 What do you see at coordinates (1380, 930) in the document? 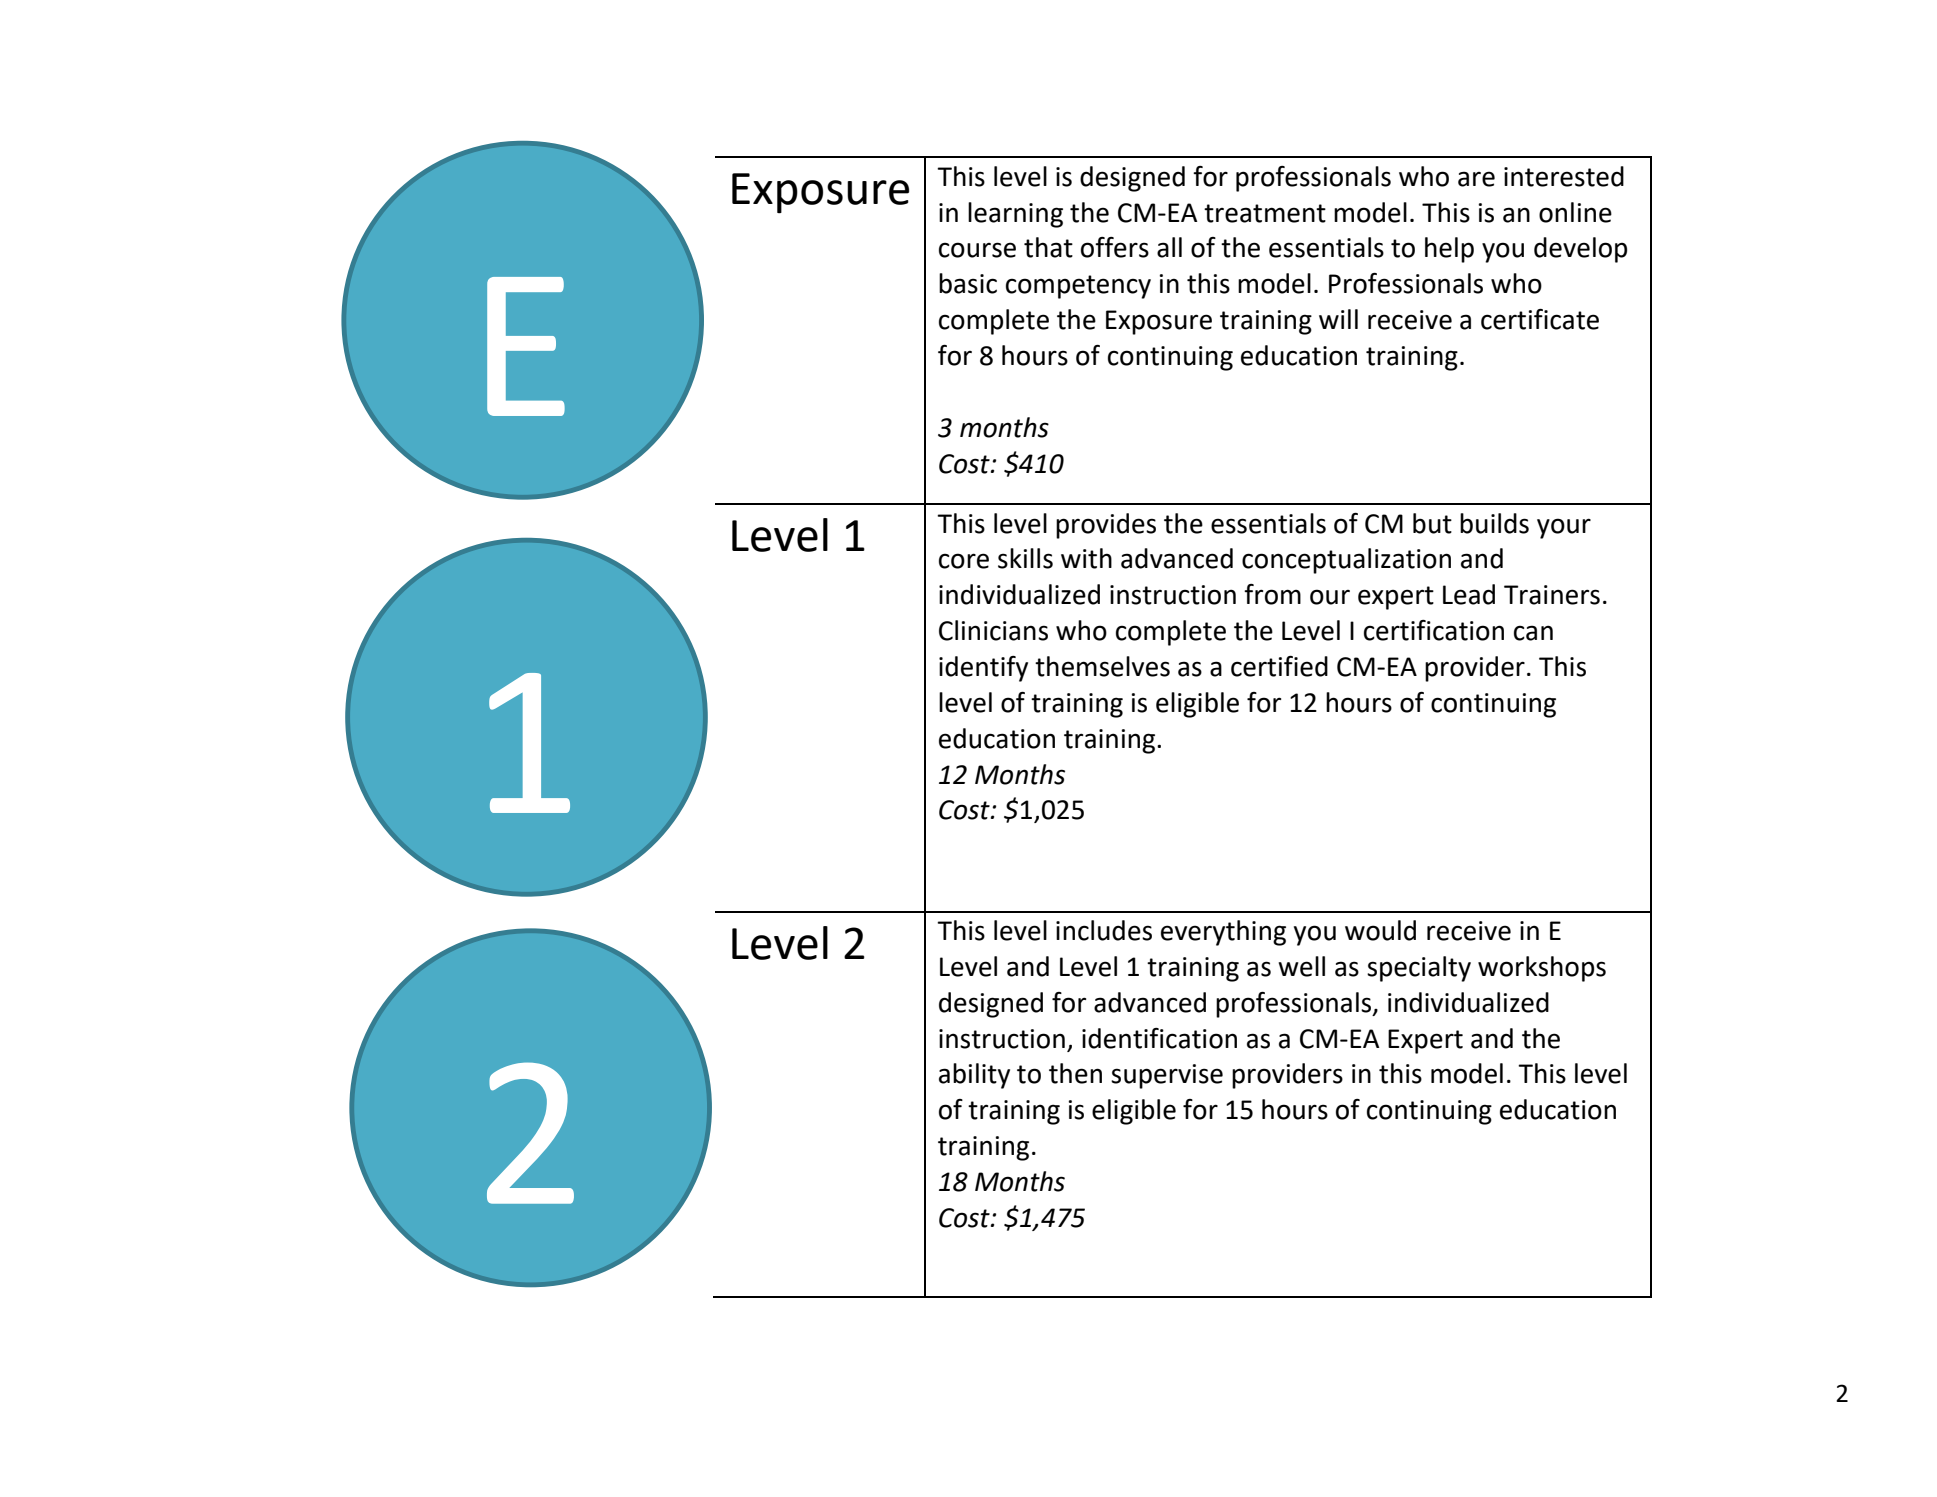
I see `would` at bounding box center [1380, 930].
